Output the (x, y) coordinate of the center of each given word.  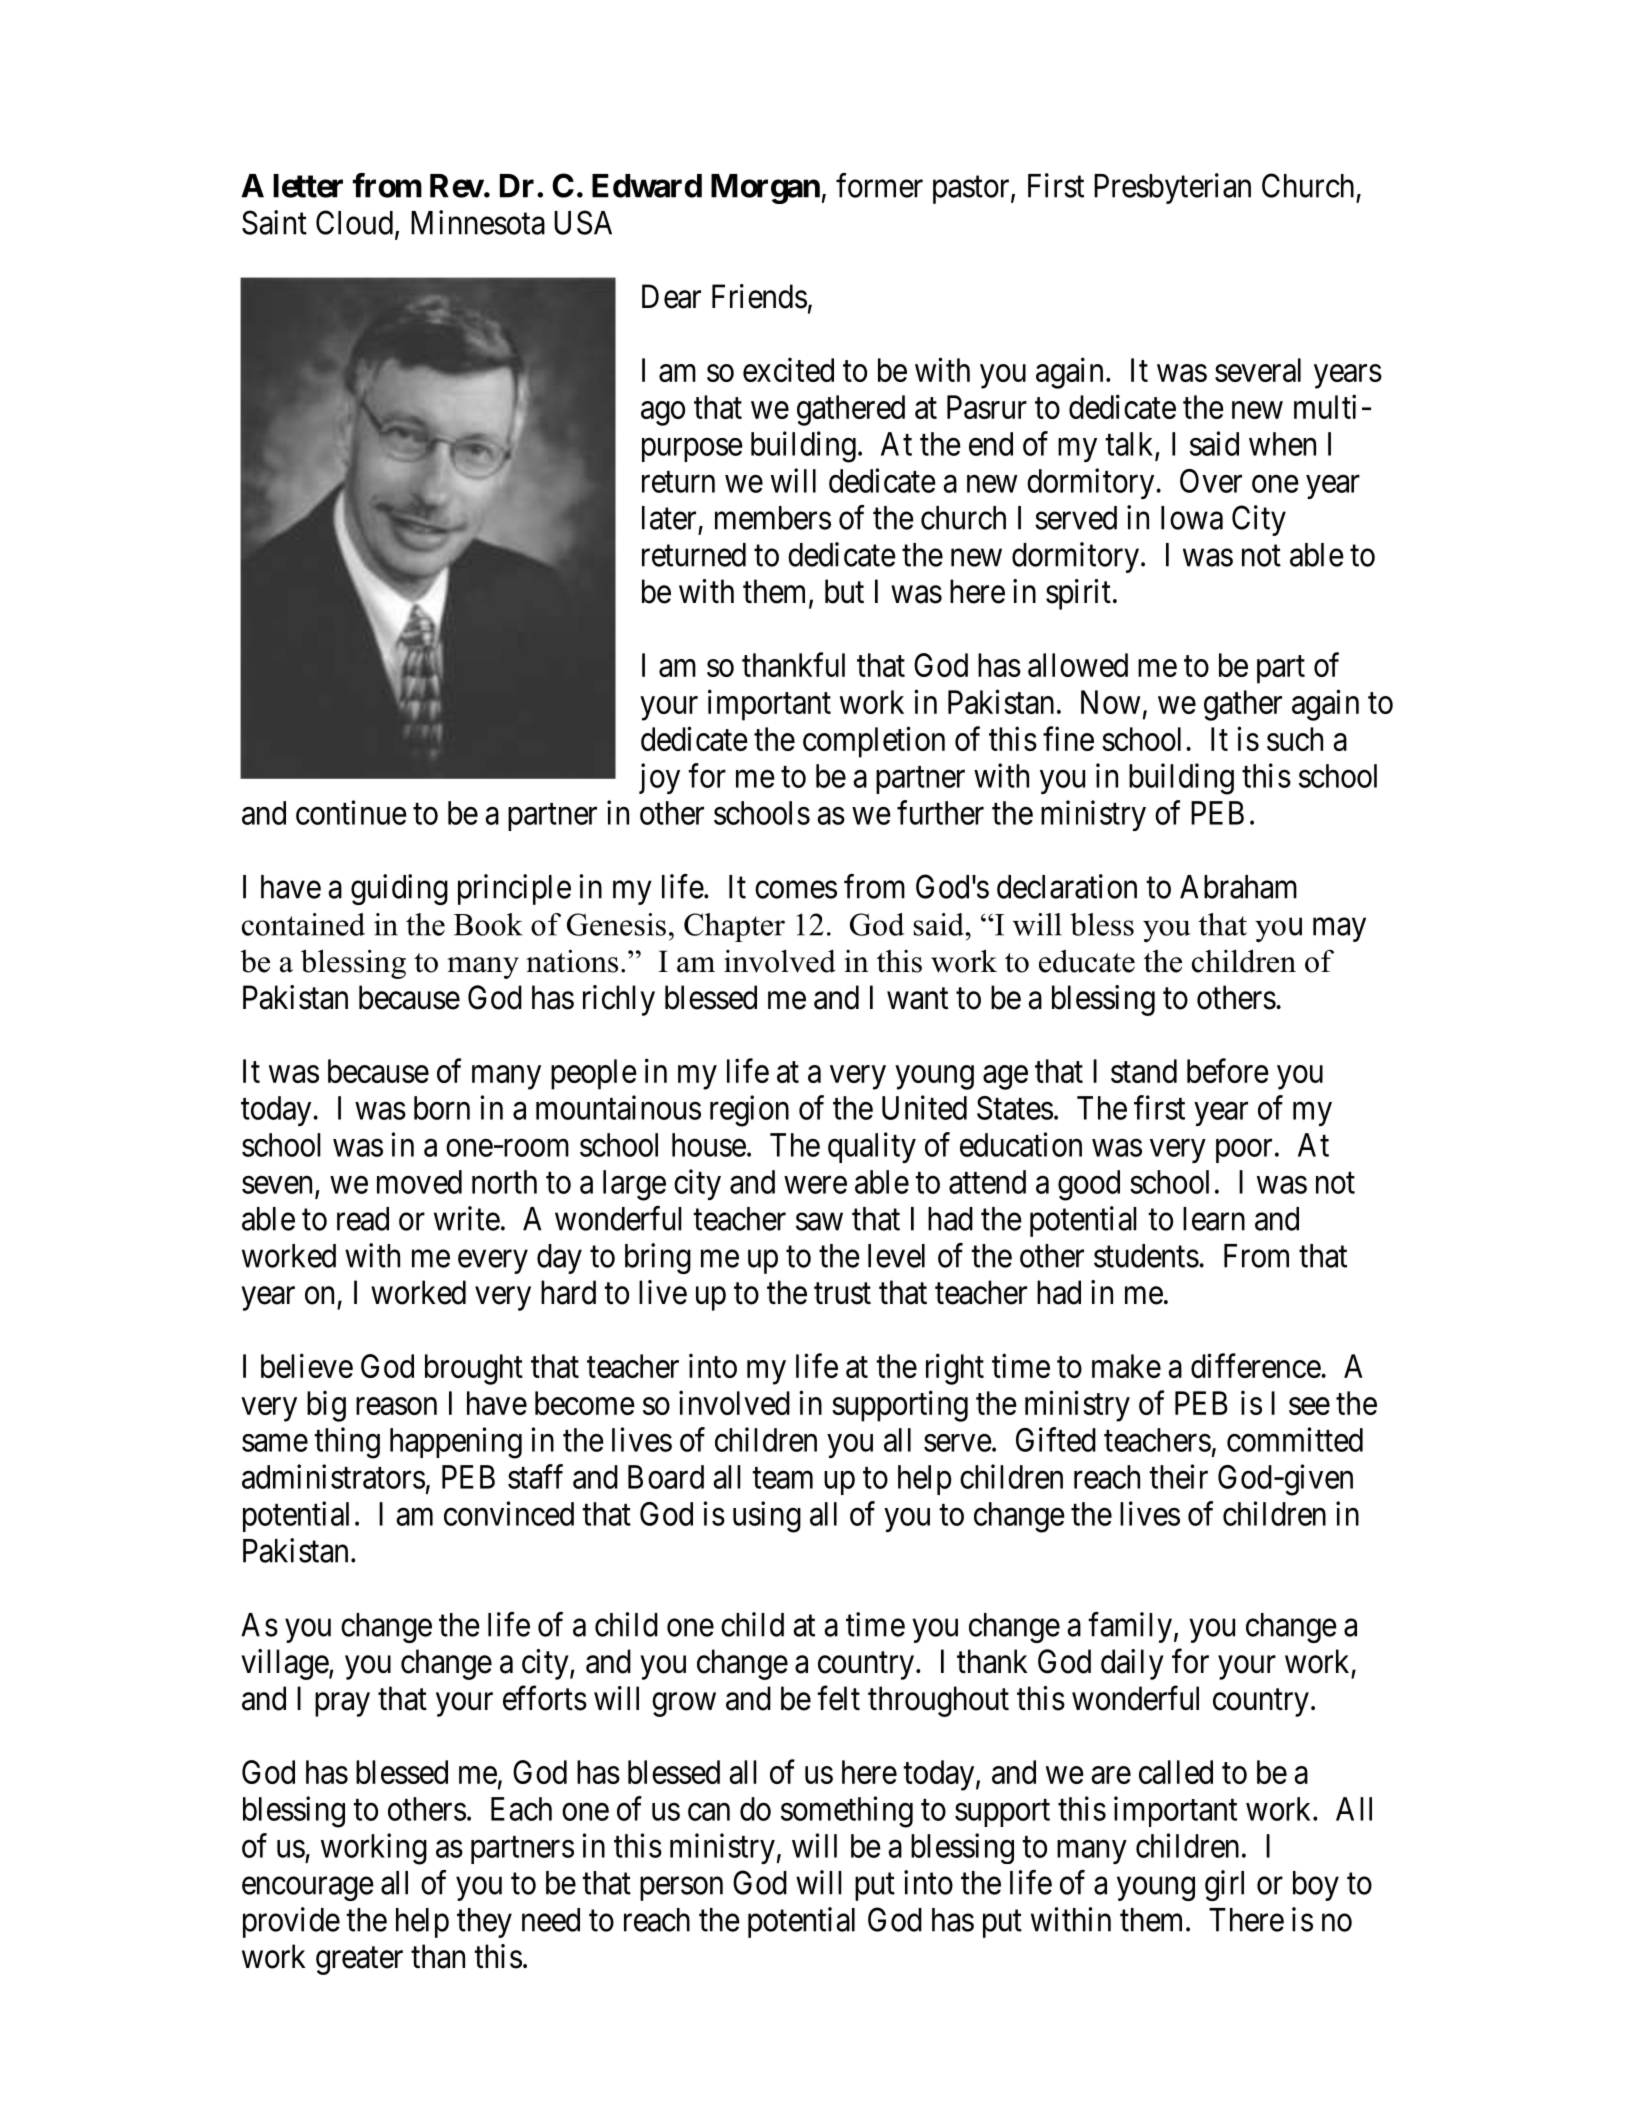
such (1295, 739)
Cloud (354, 222)
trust (842, 1294)
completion (874, 742)
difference (1256, 1365)
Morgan (765, 189)
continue (351, 812)
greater (359, 1961)
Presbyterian (1172, 188)
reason (396, 1406)
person (681, 1889)
